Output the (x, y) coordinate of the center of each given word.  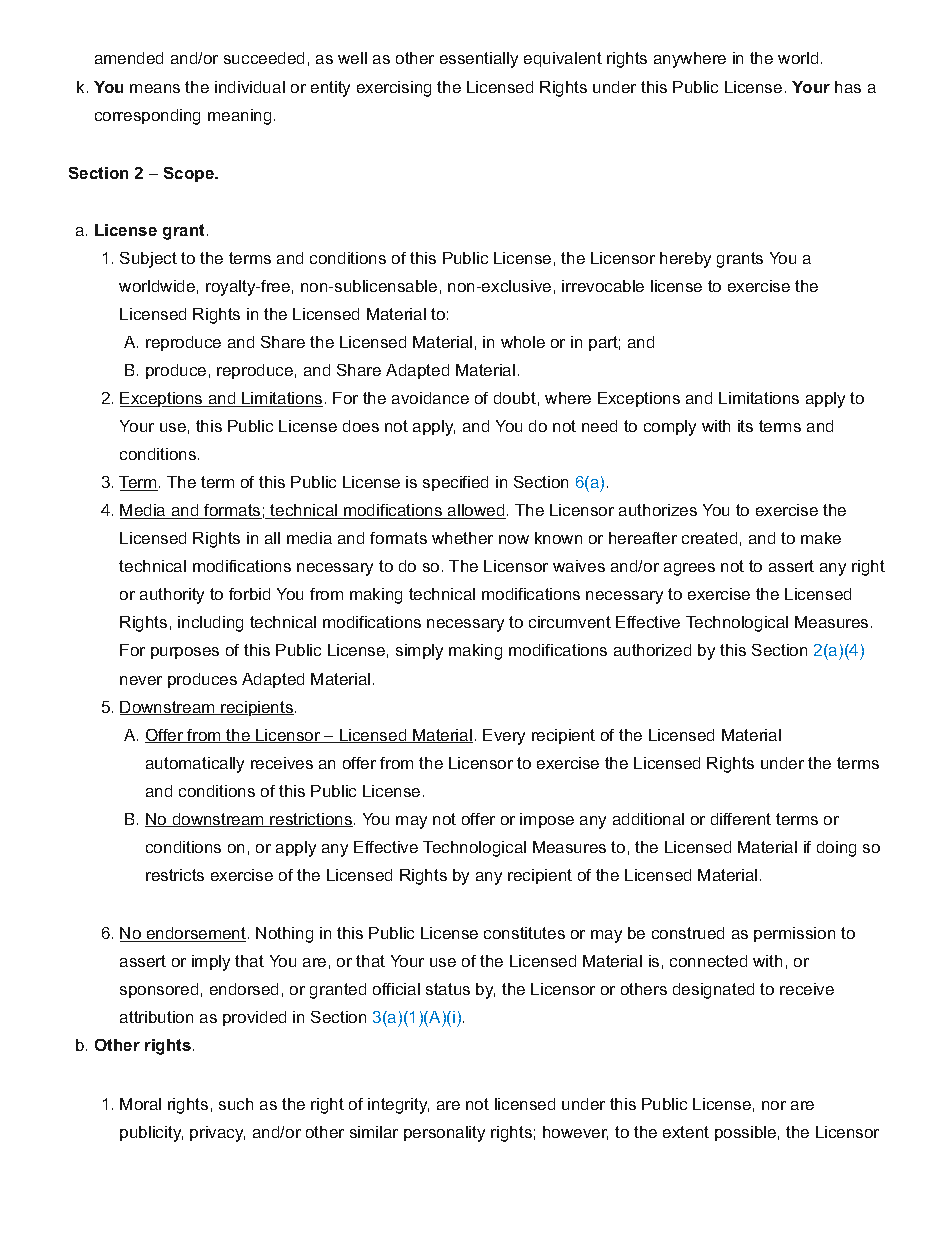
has (848, 87)
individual (250, 87)
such (236, 1104)
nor (774, 1105)
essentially (479, 60)
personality (444, 1134)
